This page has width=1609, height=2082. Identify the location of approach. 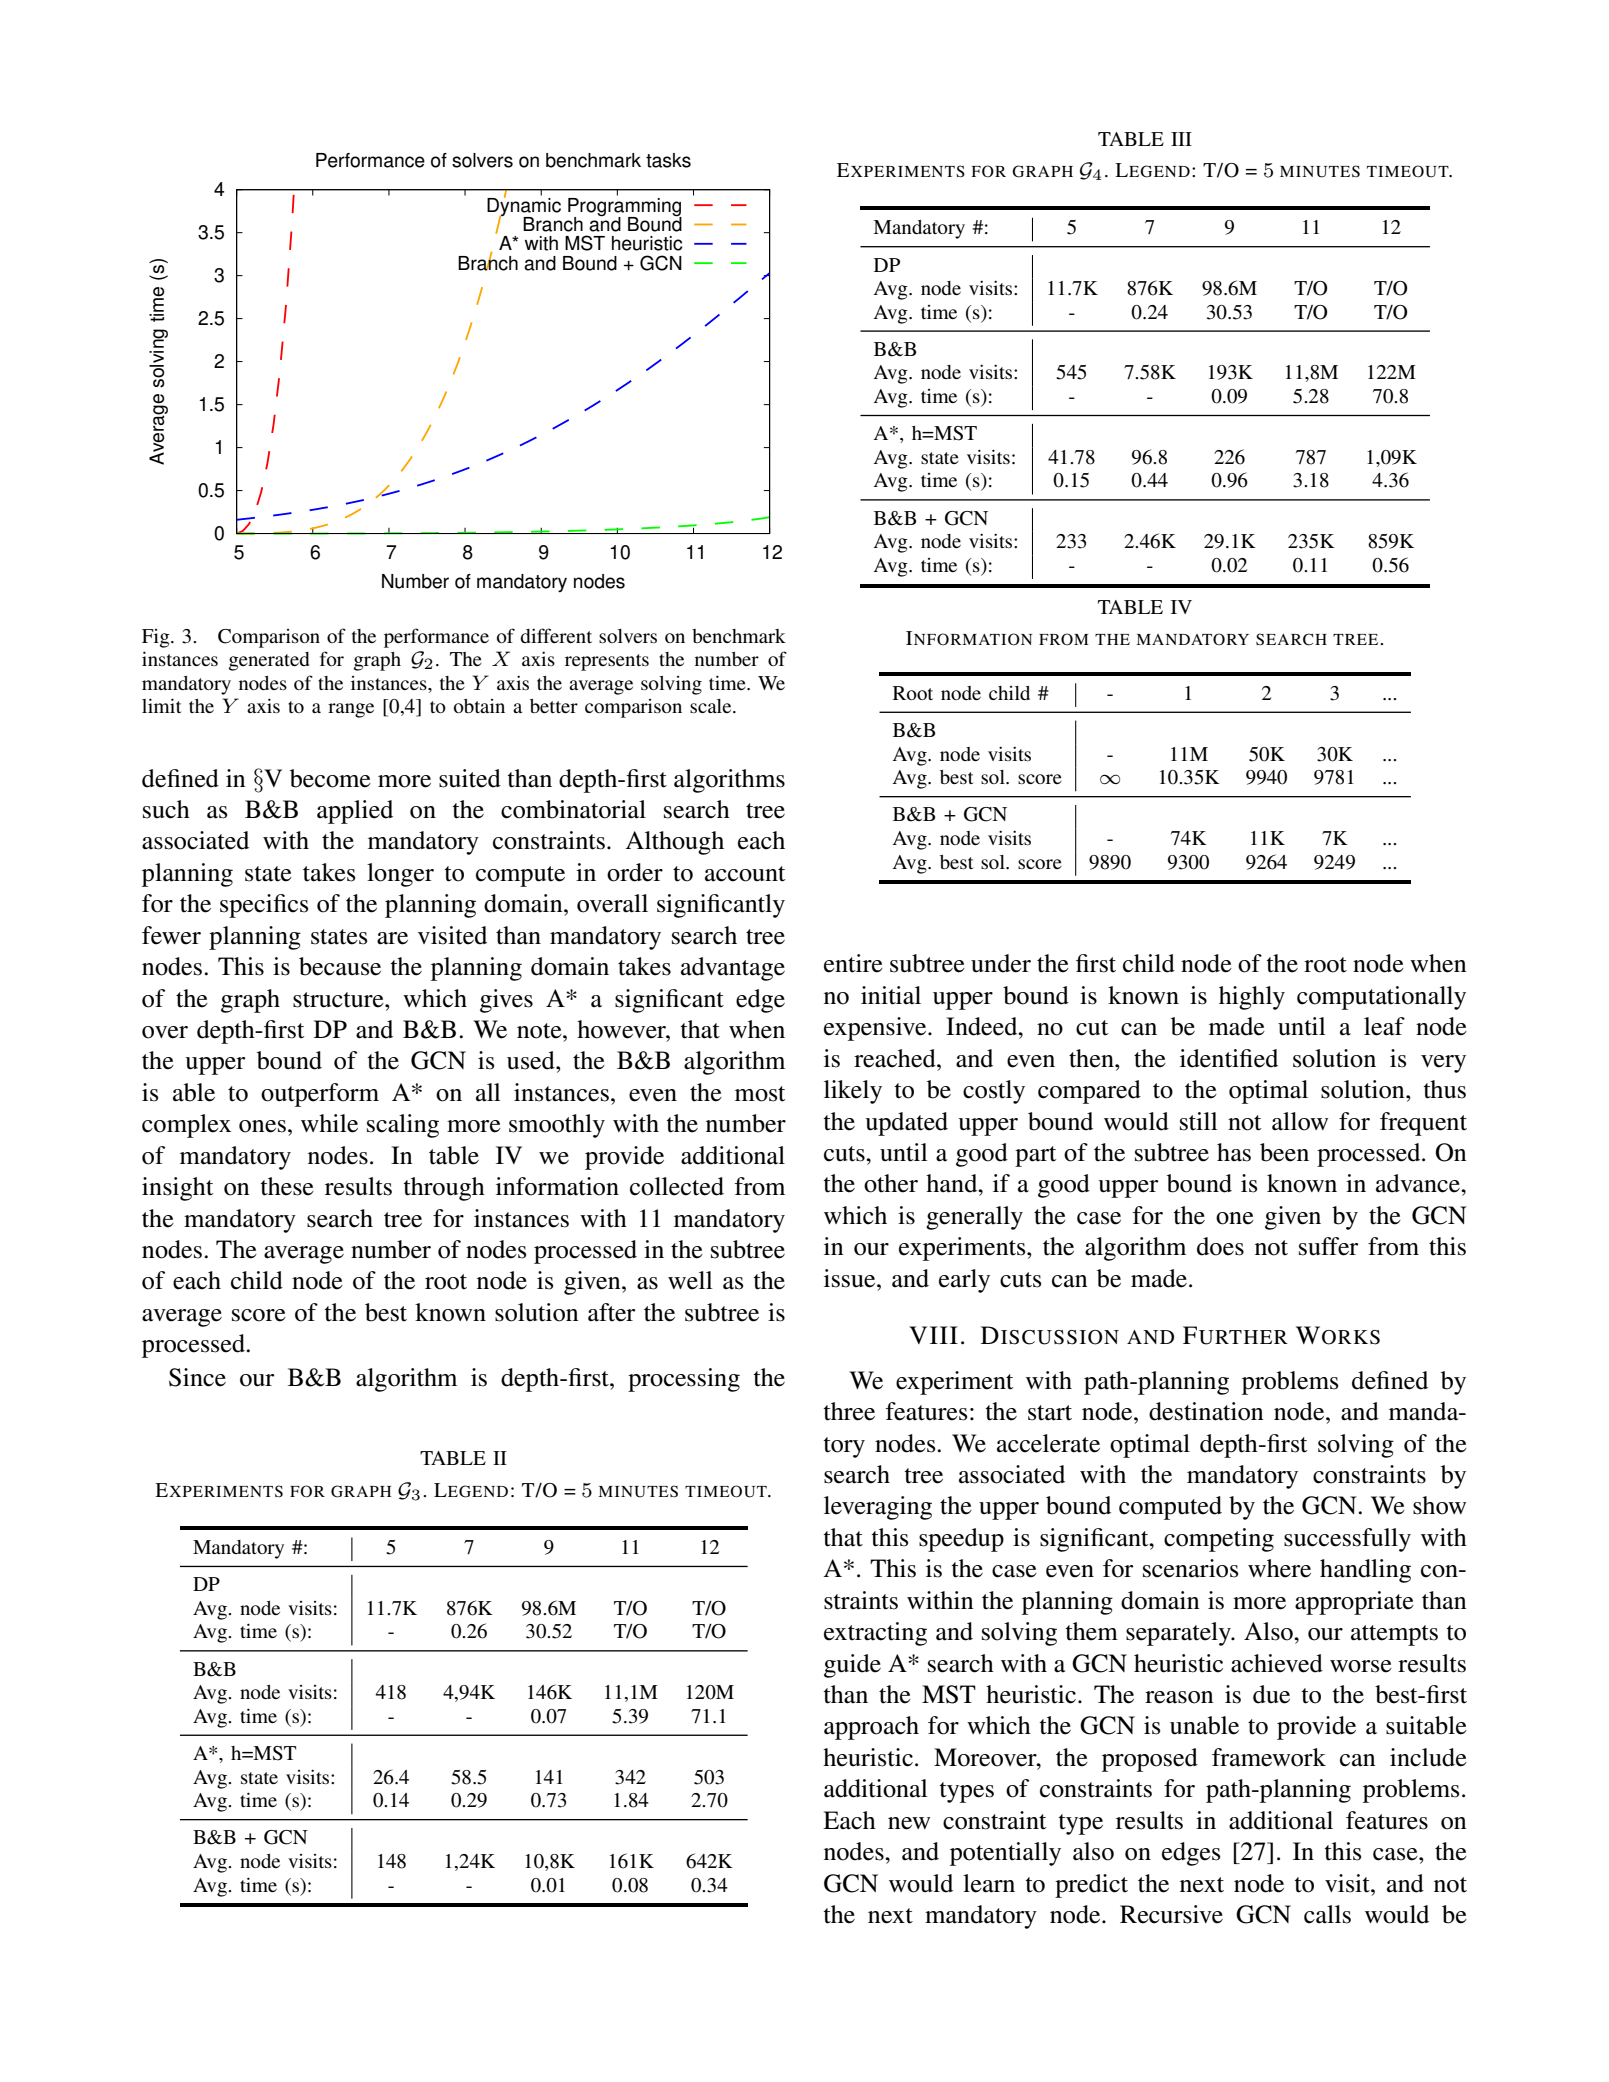
(871, 1728).
